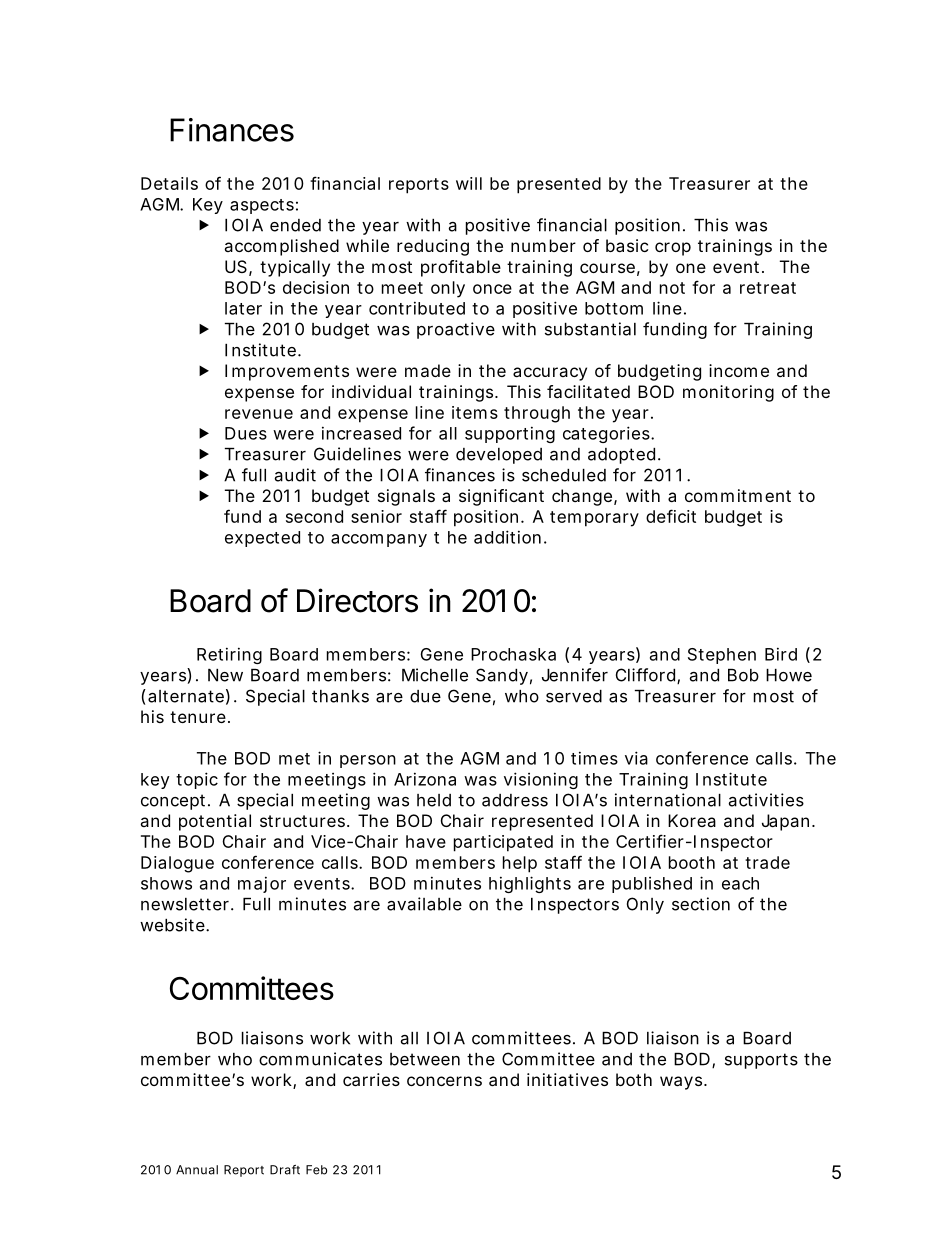 Image resolution: width=952 pixels, height=1233 pixels. Describe the element at coordinates (173, 925) in the screenshot. I see `website` at that location.
